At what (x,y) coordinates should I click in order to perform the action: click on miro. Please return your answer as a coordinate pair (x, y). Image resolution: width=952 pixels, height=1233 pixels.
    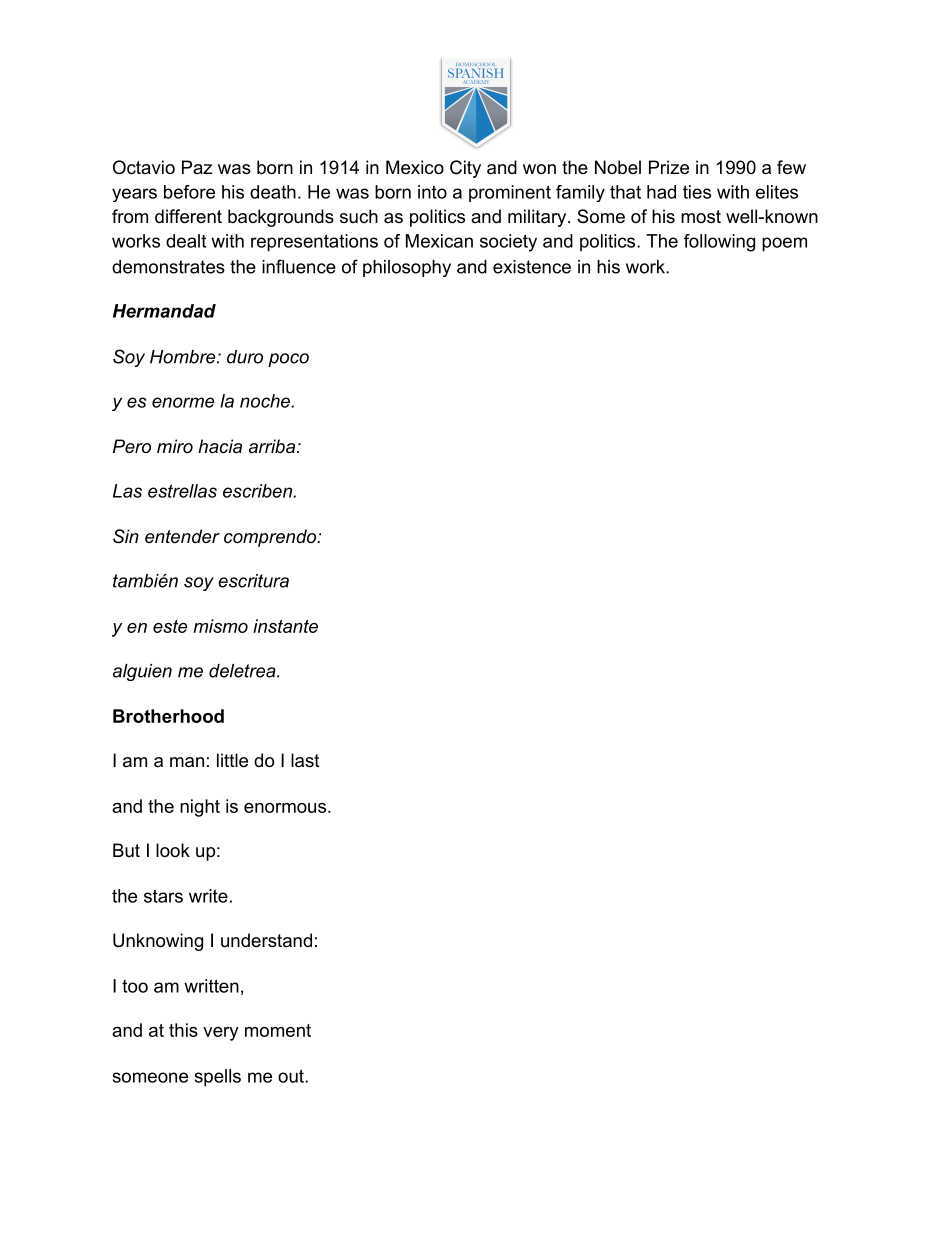
    Looking at the image, I should click on (175, 446).
